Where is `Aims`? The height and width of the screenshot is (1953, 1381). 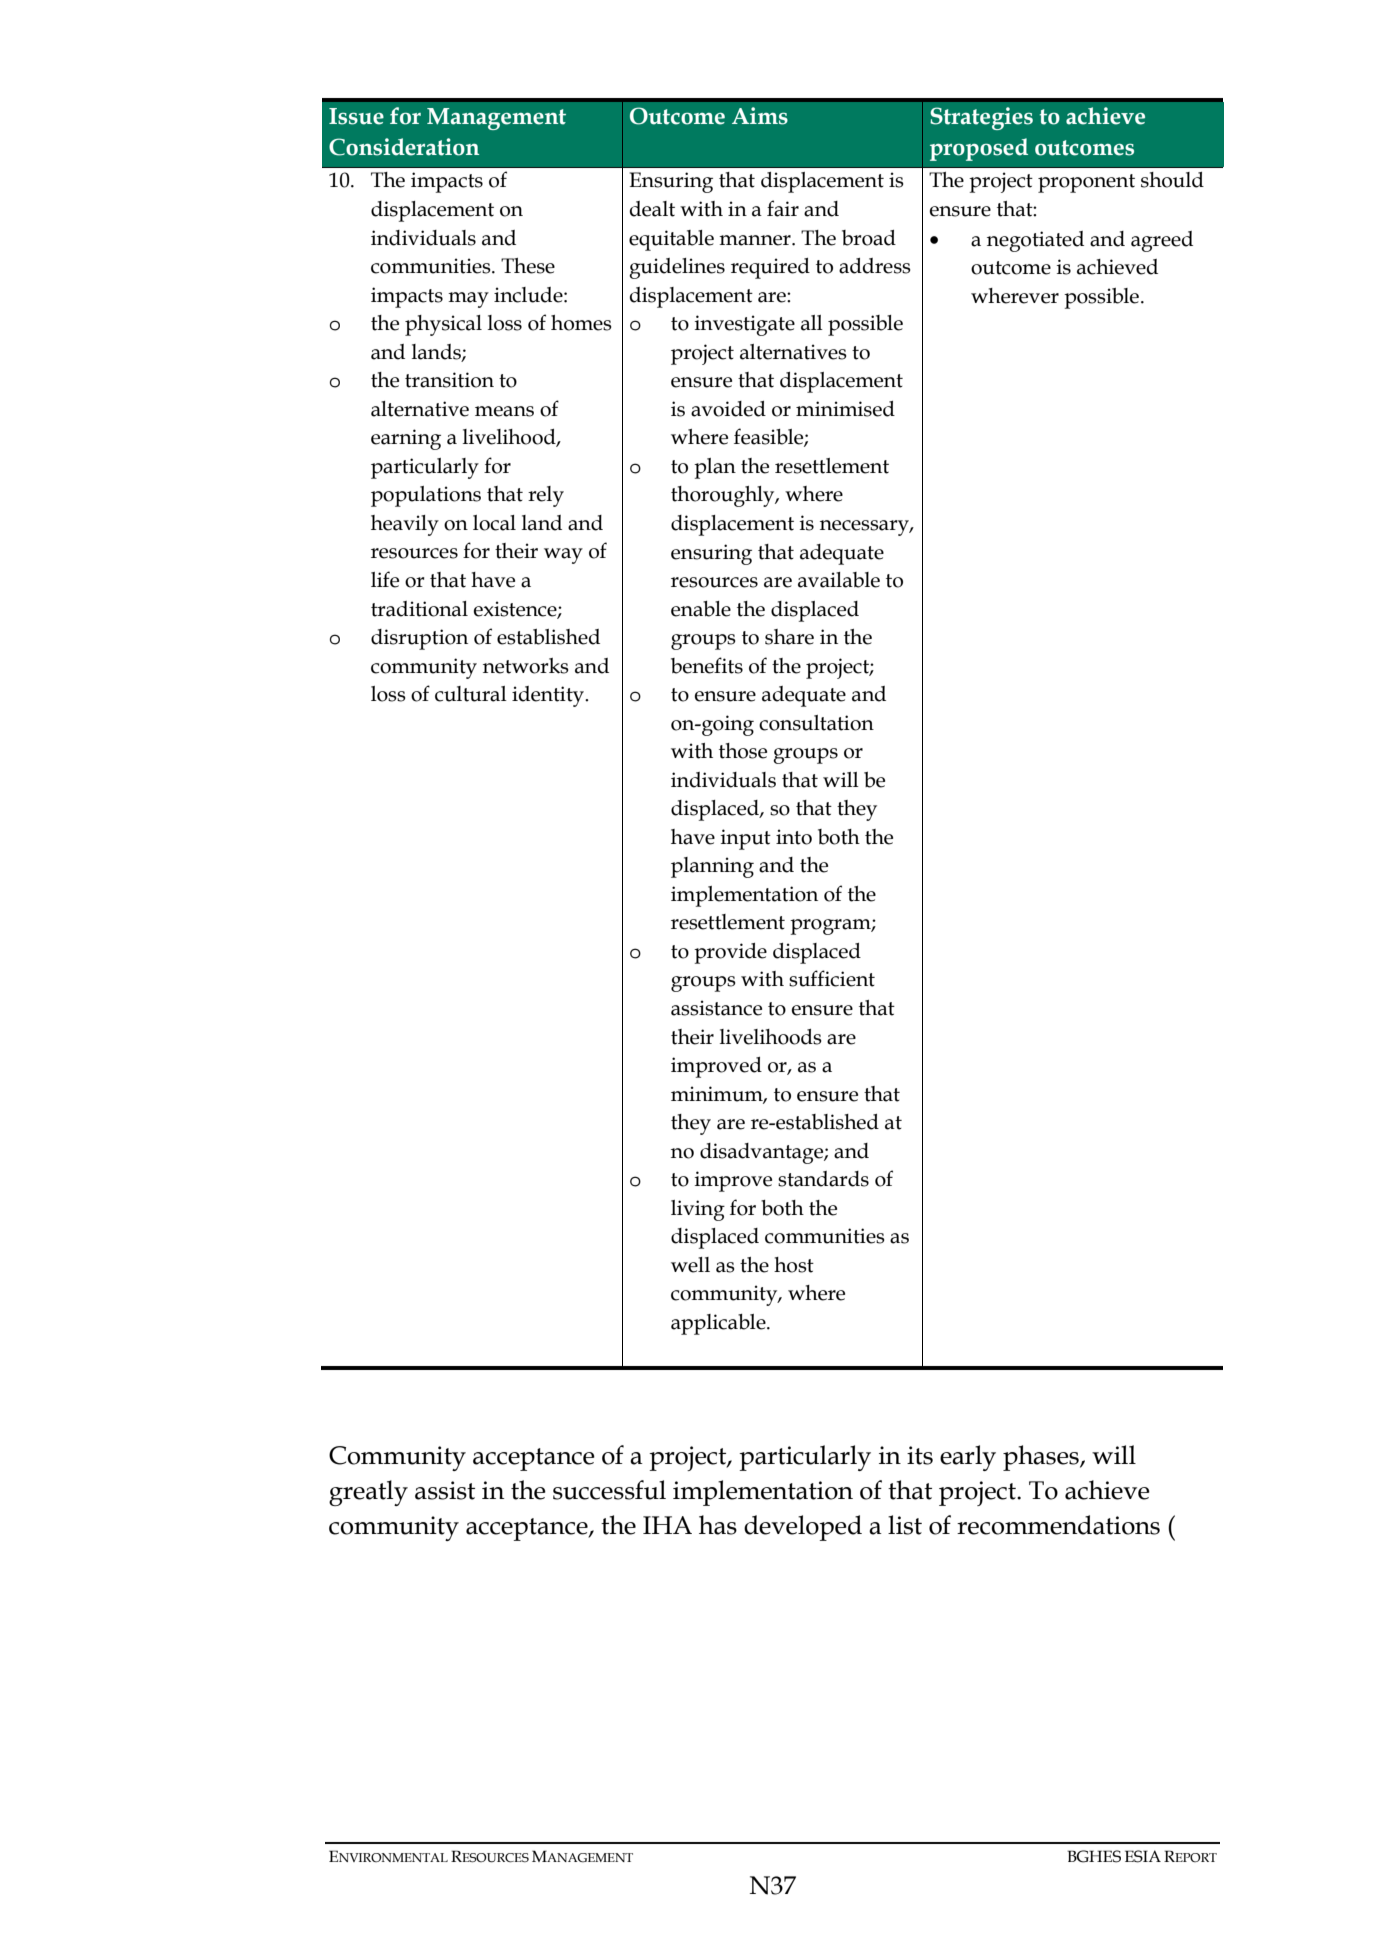
Aims is located at coordinates (760, 116).
